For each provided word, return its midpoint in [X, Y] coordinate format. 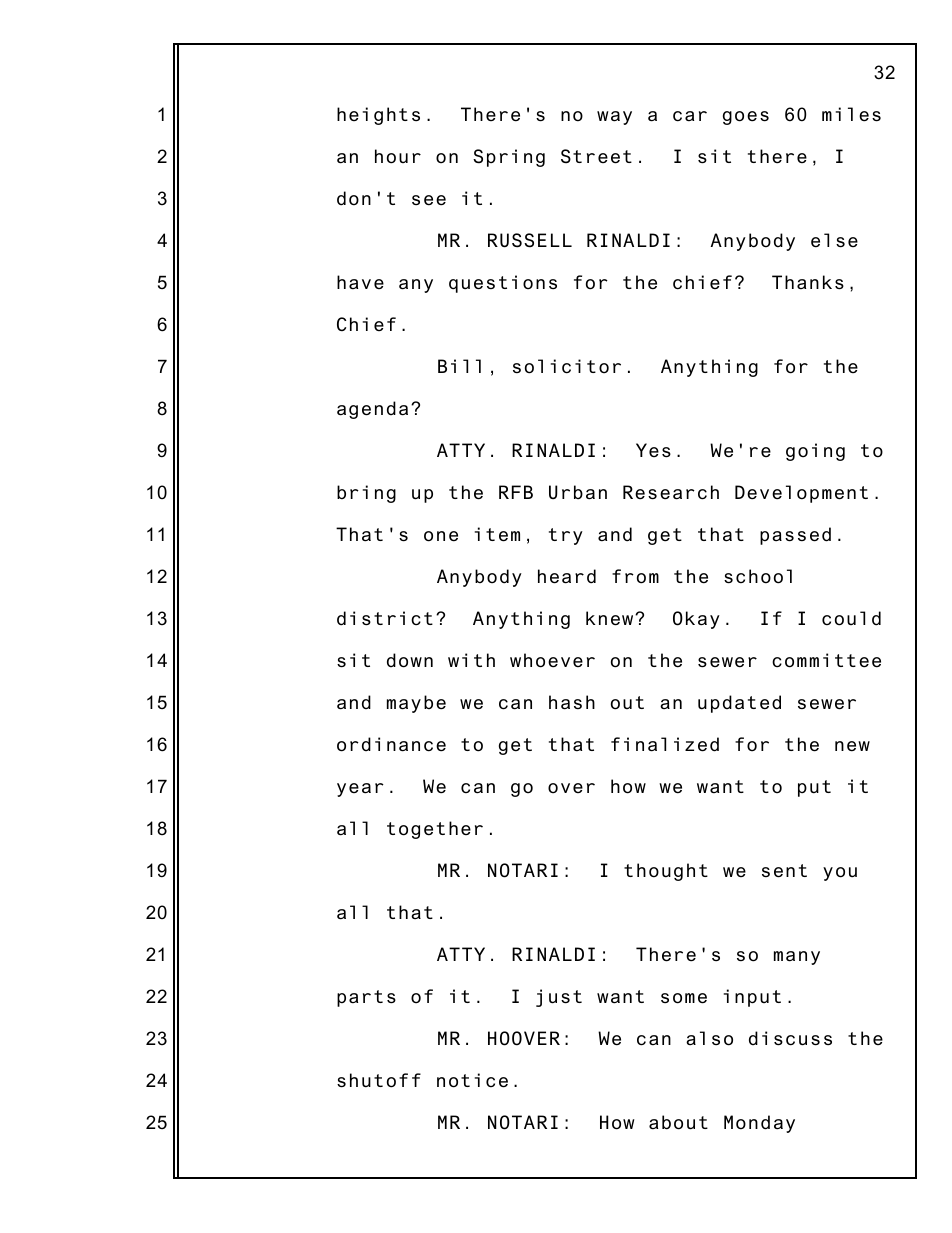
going [815, 452]
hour [398, 156]
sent [784, 871]
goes [746, 118]
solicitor [567, 366]
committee [826, 660]
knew [611, 618]
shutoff [379, 1080]
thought [666, 872]
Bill [459, 366]
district [385, 618]
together [435, 830]
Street [596, 156]
